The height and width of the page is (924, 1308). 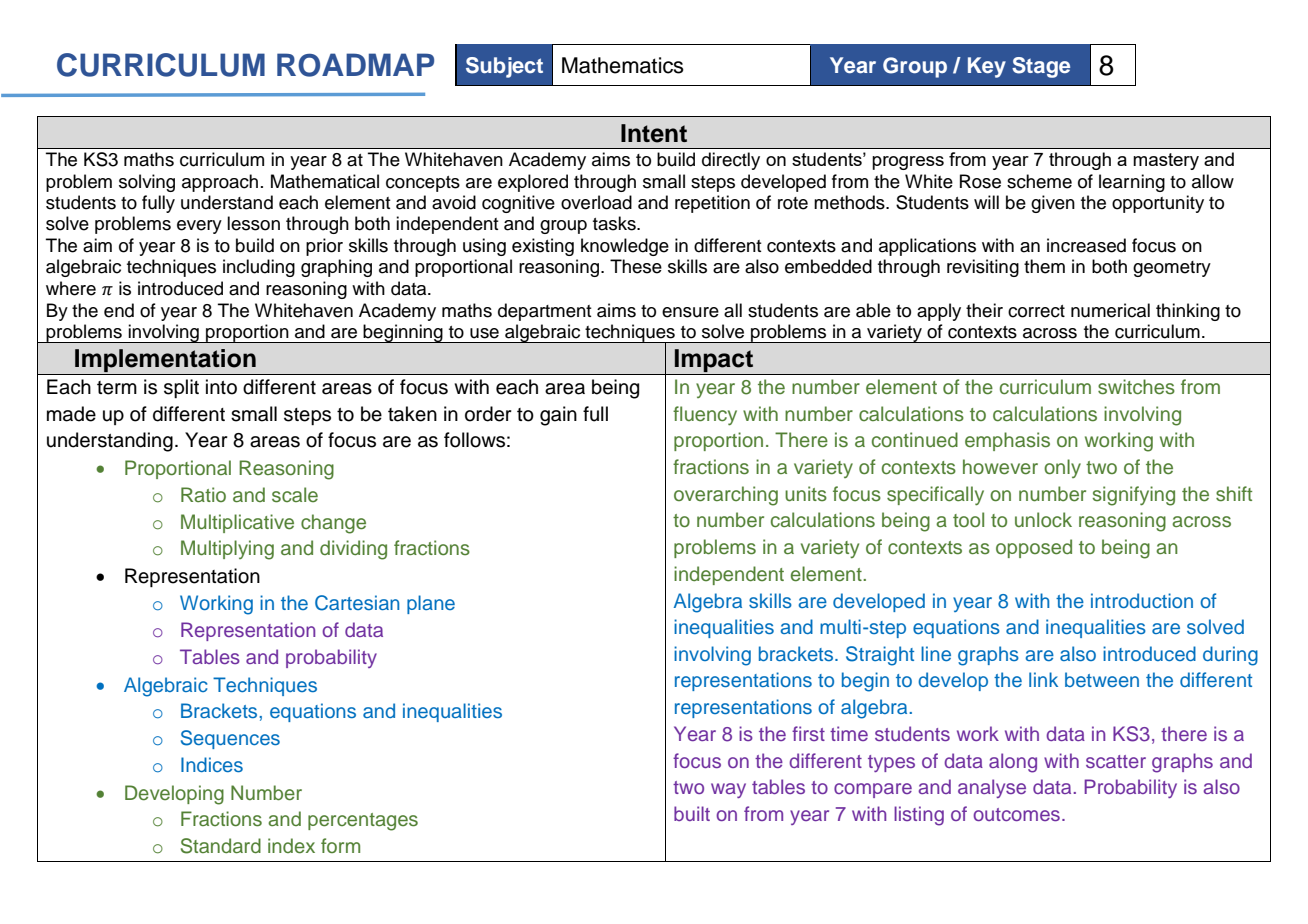 What do you see at coordinates (221, 846) in the page?
I see `Standard` at bounding box center [221, 846].
